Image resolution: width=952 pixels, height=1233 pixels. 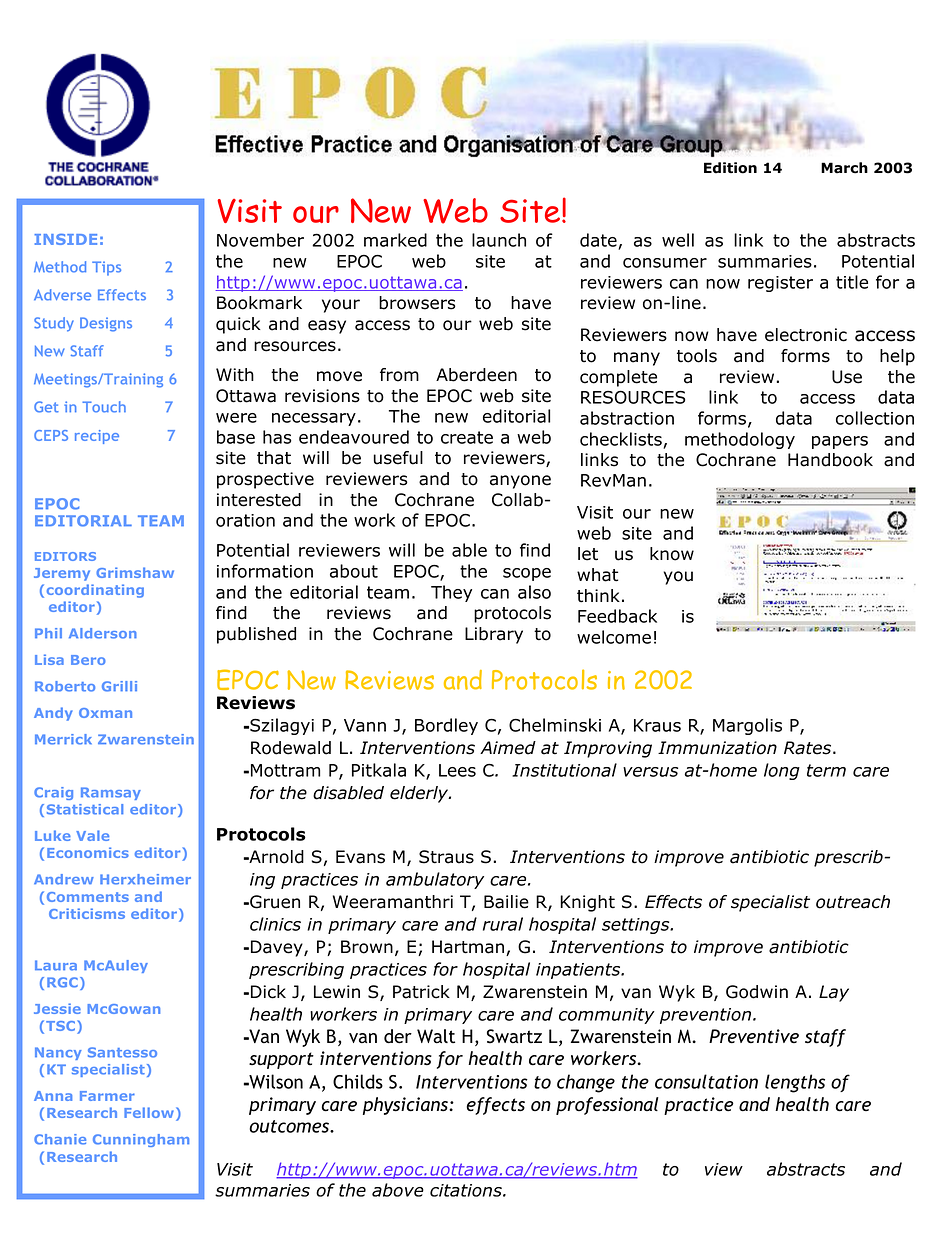 What do you see at coordinates (398, 1190) in the image?
I see `above` at bounding box center [398, 1190].
